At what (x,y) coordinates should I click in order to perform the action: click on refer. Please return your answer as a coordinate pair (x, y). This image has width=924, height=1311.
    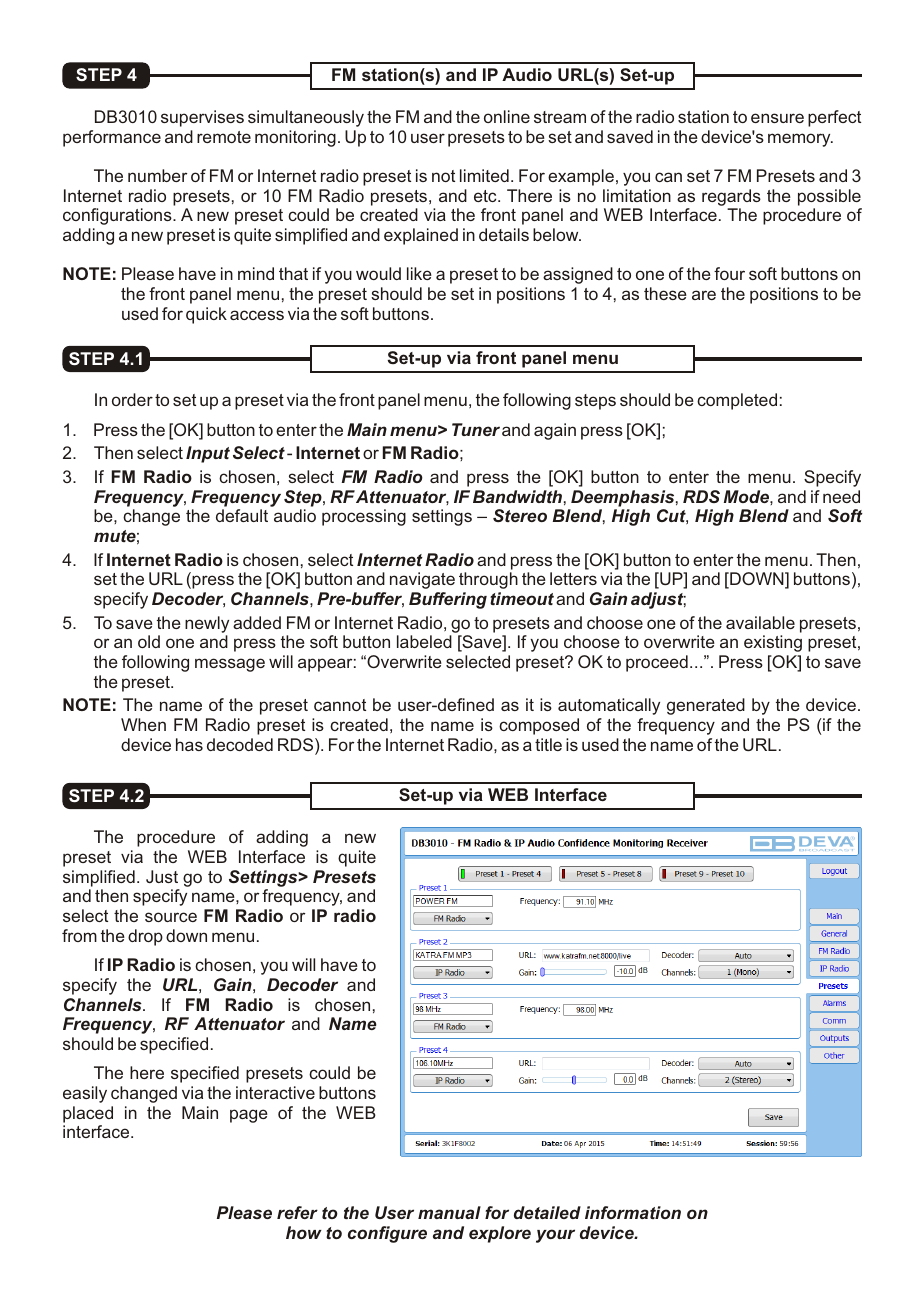
    Looking at the image, I should click on (297, 1212).
